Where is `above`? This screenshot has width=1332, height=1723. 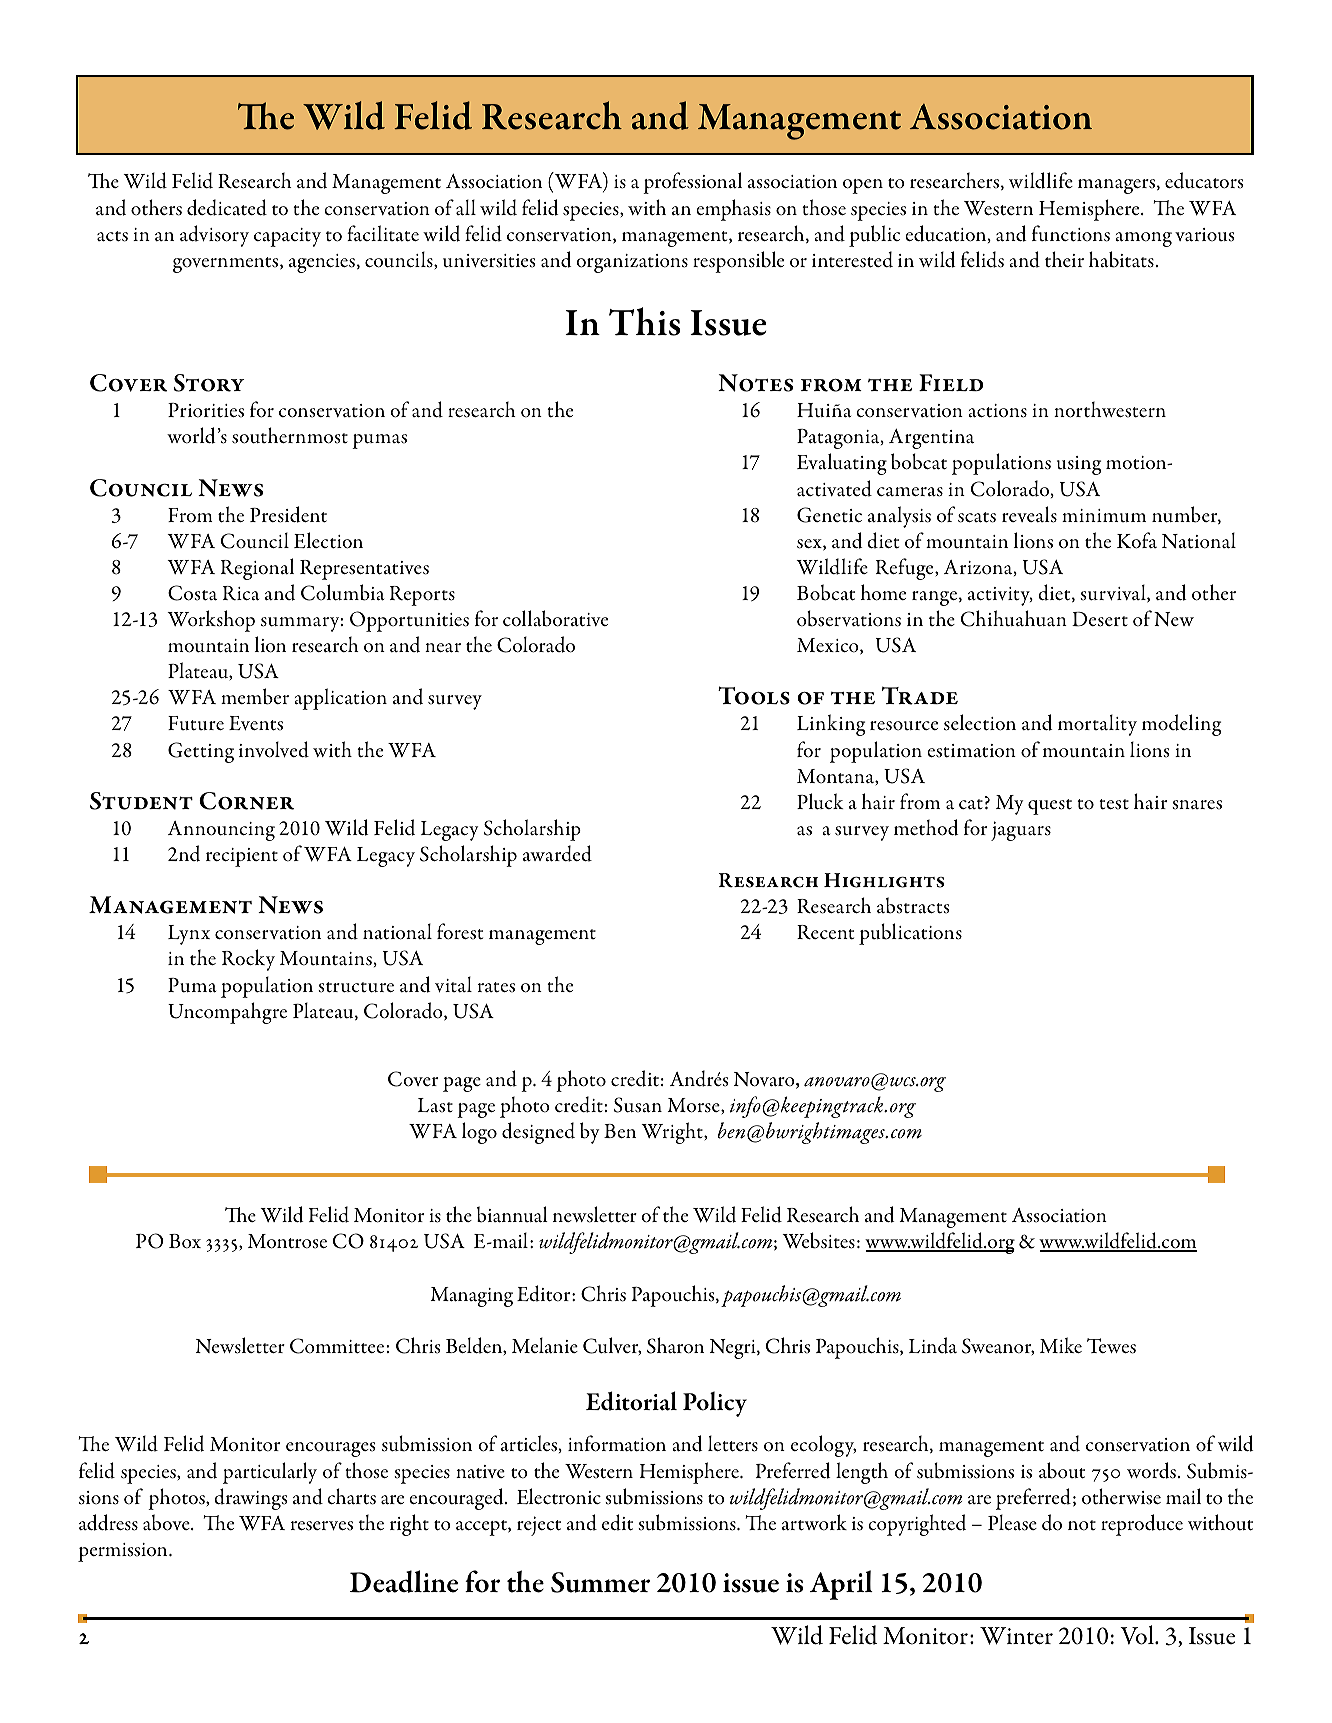
above is located at coordinates (167, 1522).
